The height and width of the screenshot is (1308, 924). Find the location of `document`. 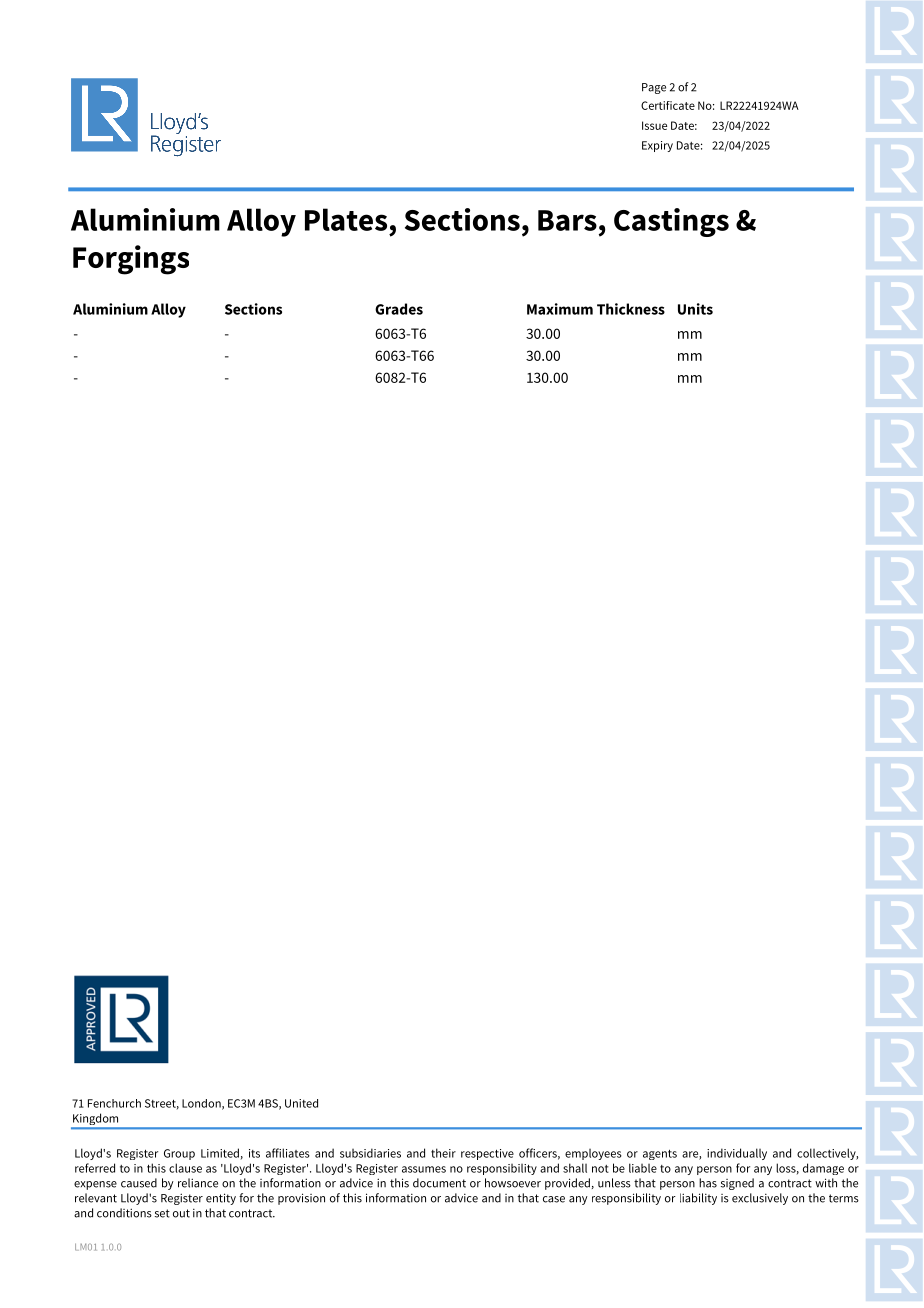

document is located at coordinates (439, 1183).
